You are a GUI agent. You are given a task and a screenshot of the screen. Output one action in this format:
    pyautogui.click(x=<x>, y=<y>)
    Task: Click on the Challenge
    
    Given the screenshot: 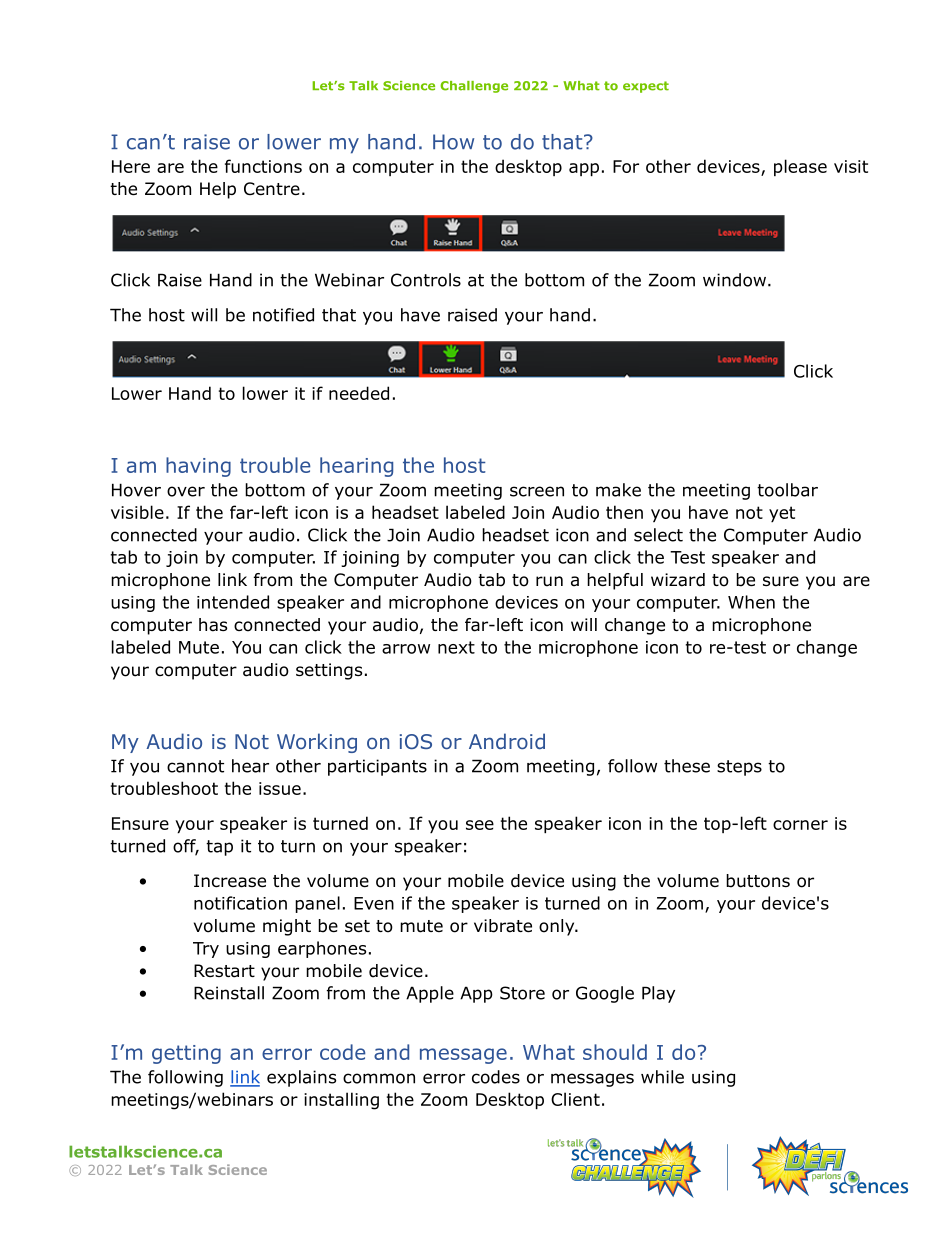 What is the action you would take?
    pyautogui.click(x=474, y=87)
